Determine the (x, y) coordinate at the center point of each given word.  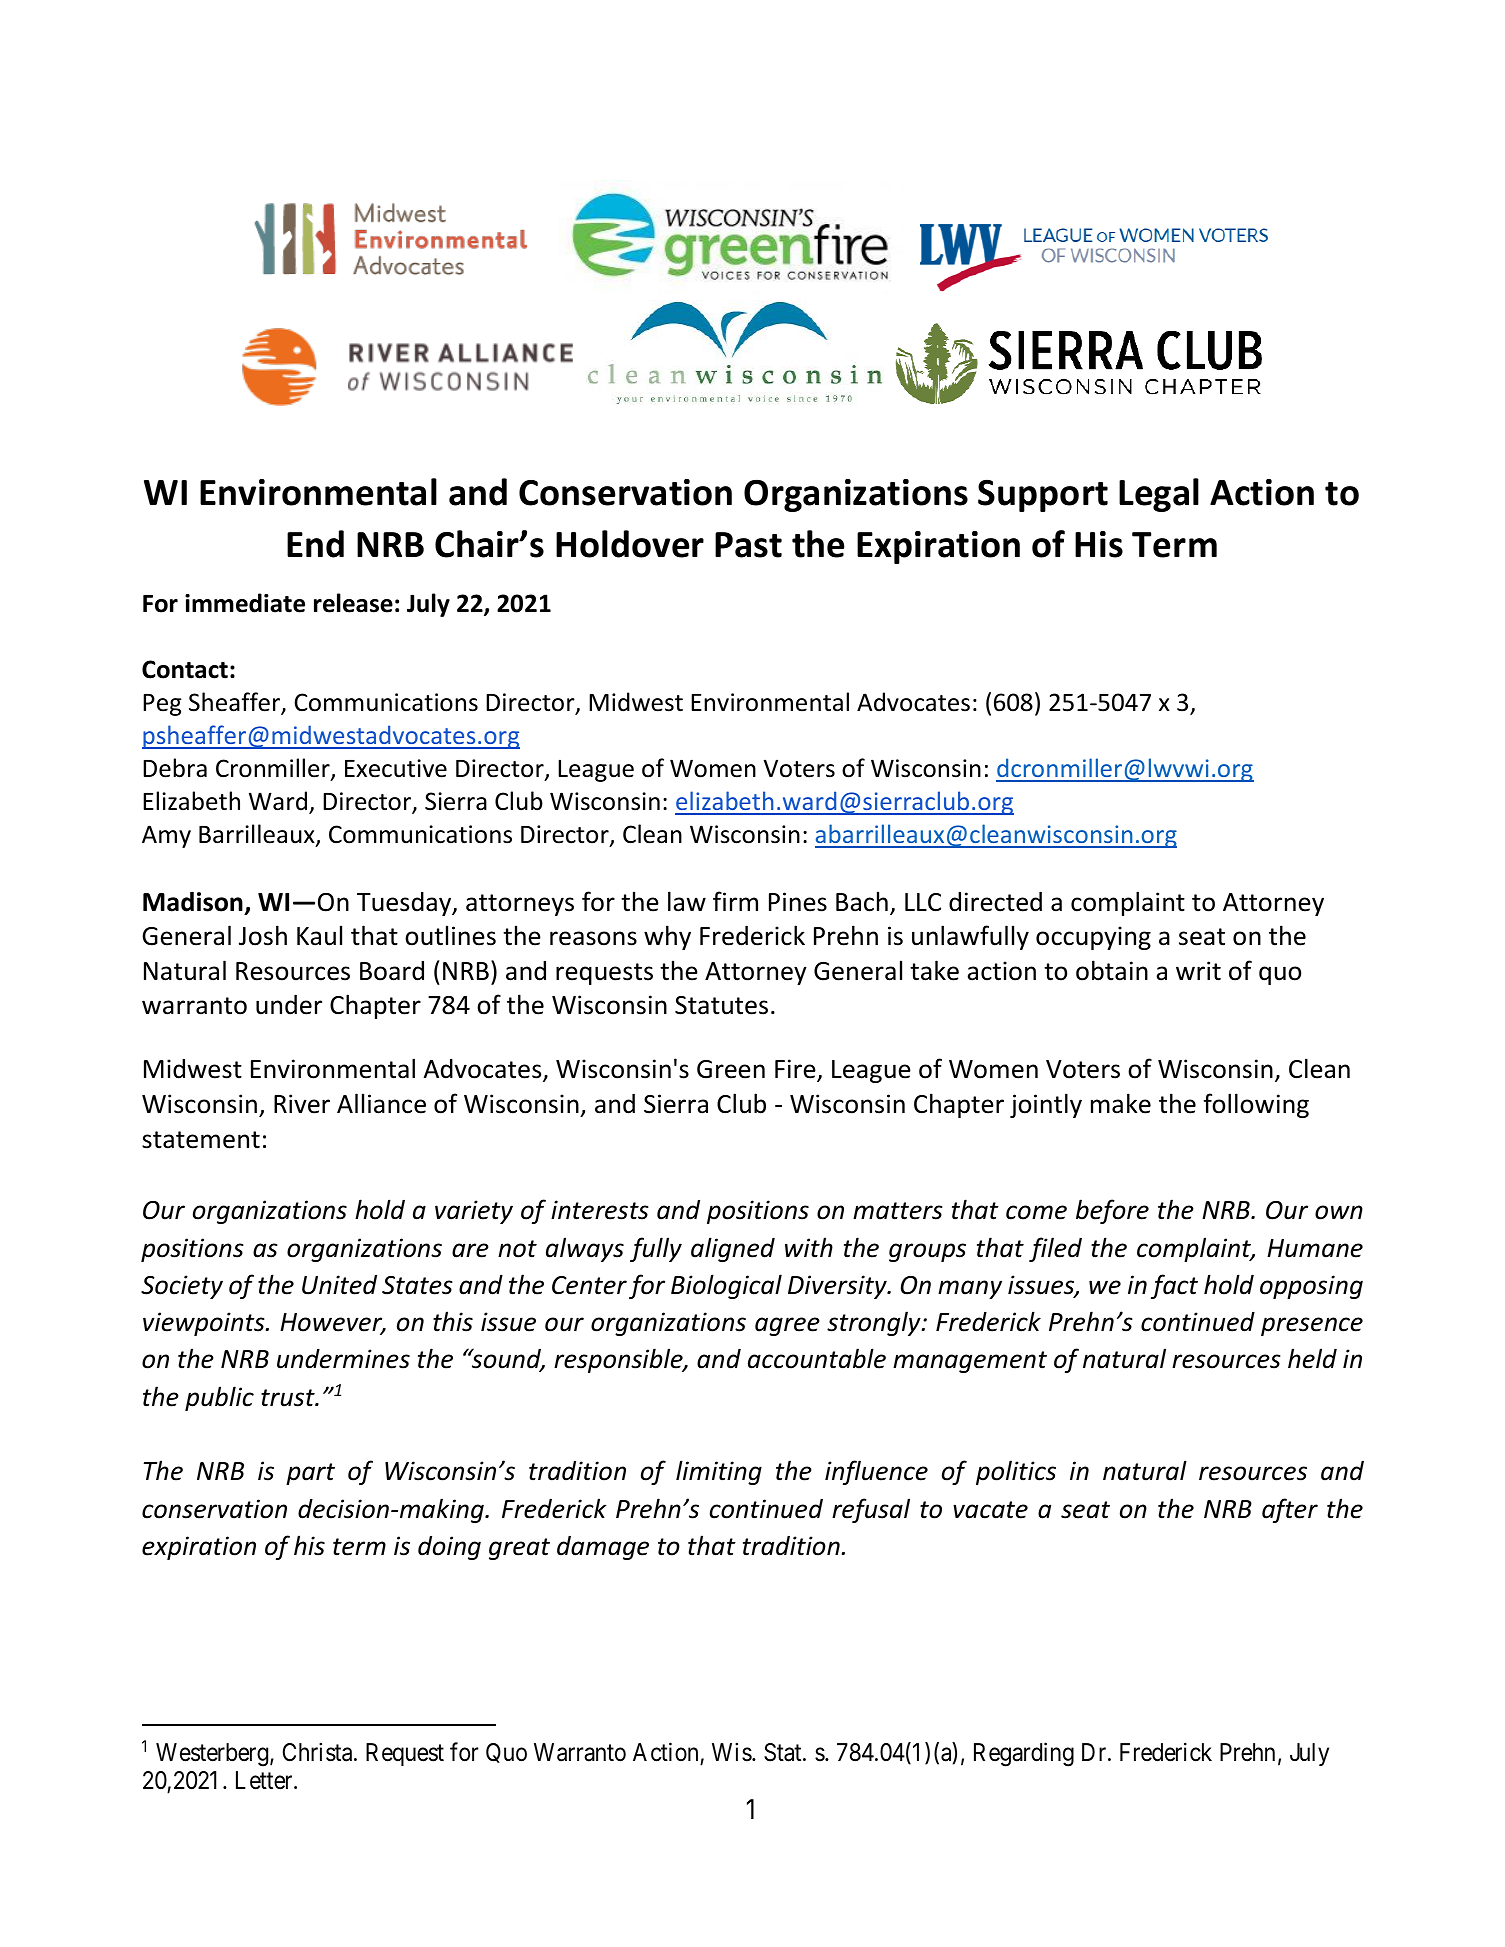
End (315, 544)
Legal (1159, 495)
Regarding (1024, 1754)
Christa (319, 1752)
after (1290, 1510)
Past (748, 545)
